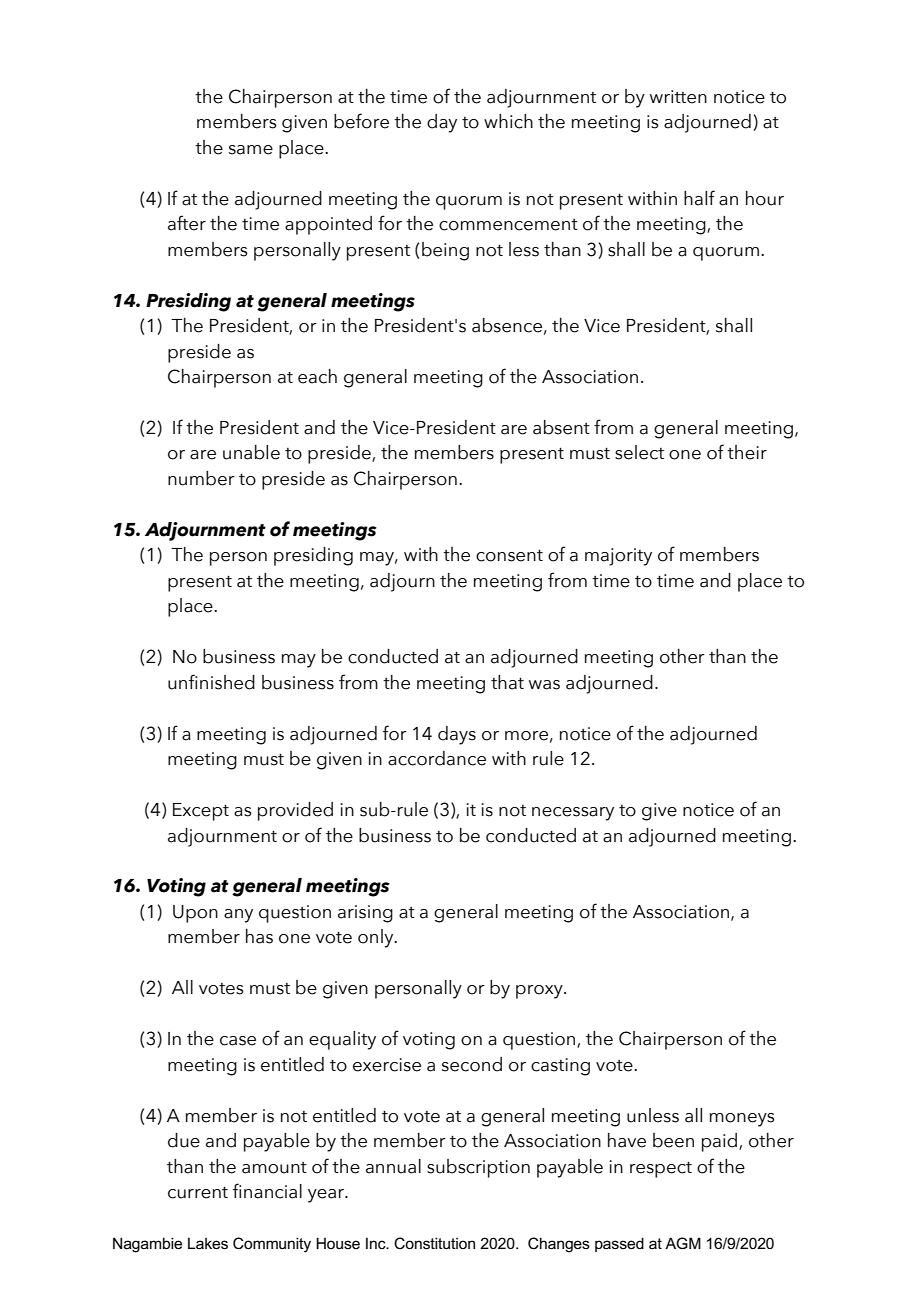  What do you see at coordinates (295, 811) in the page?
I see `provided` at bounding box center [295, 811].
